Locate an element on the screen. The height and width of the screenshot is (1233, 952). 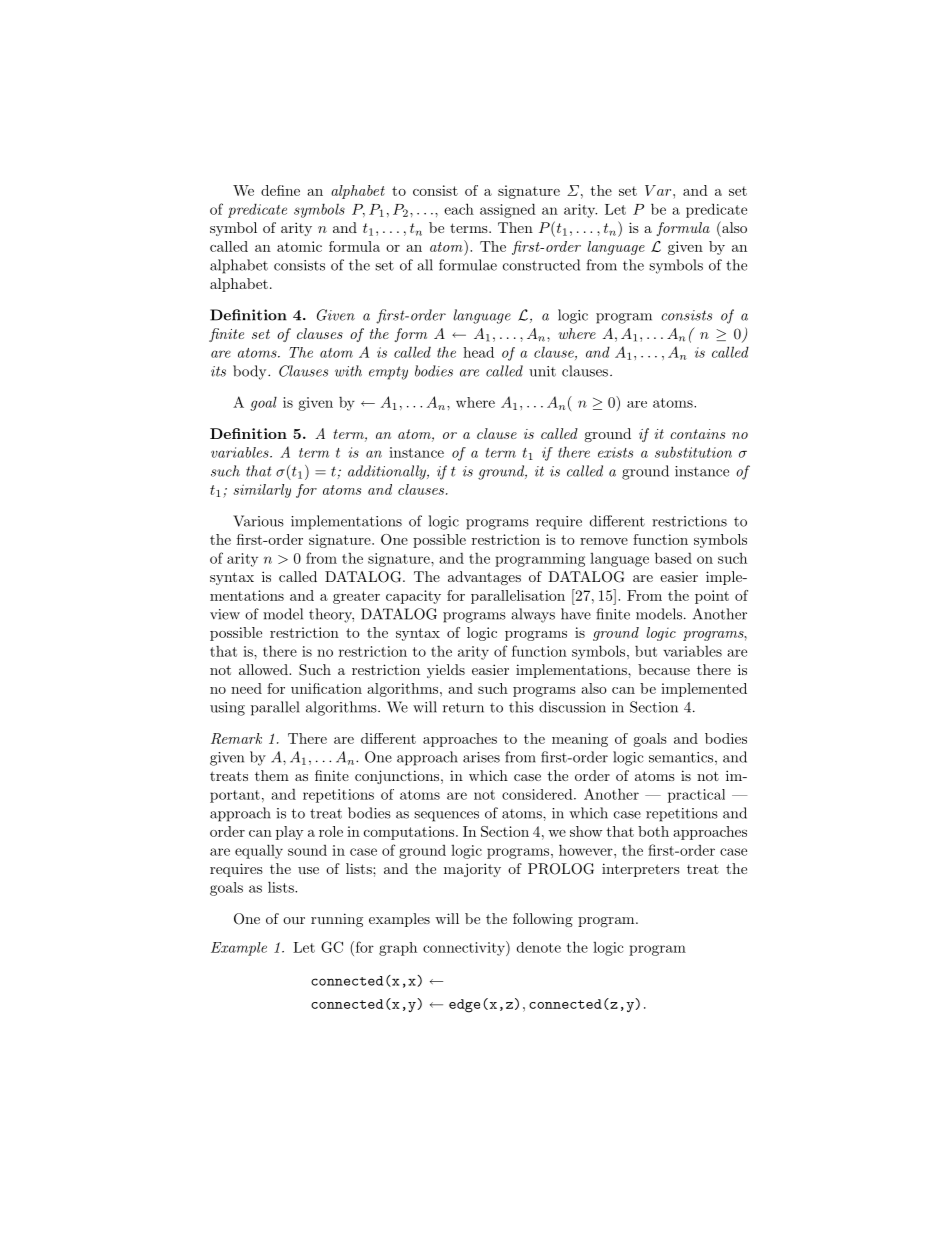
our is located at coordinates (294, 920).
